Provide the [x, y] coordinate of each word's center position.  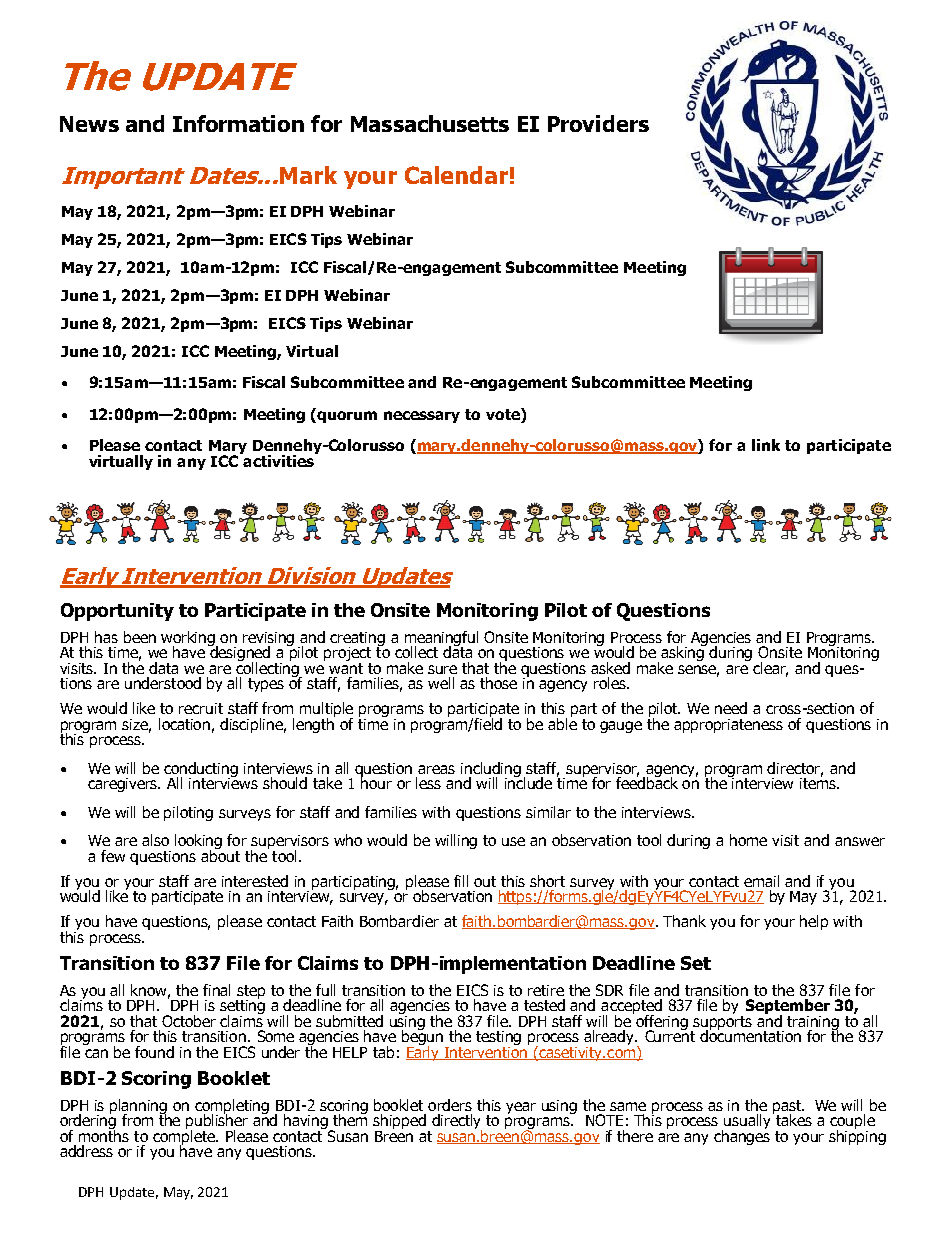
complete [185, 1138]
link [766, 445]
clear [770, 669]
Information [238, 123]
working [189, 639]
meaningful [441, 639]
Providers [598, 123]
